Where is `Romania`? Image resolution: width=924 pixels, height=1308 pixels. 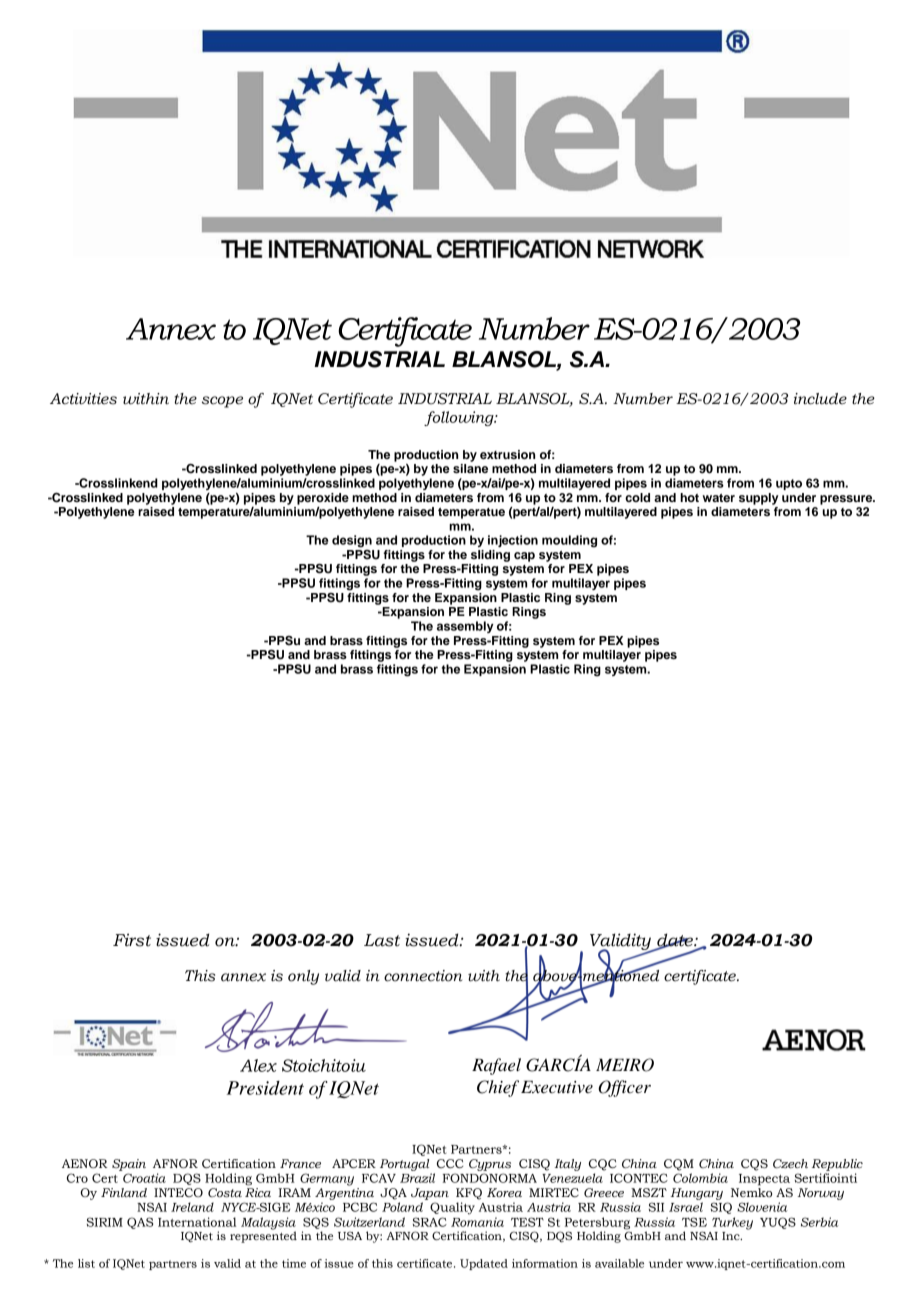
Romania is located at coordinates (477, 1222).
